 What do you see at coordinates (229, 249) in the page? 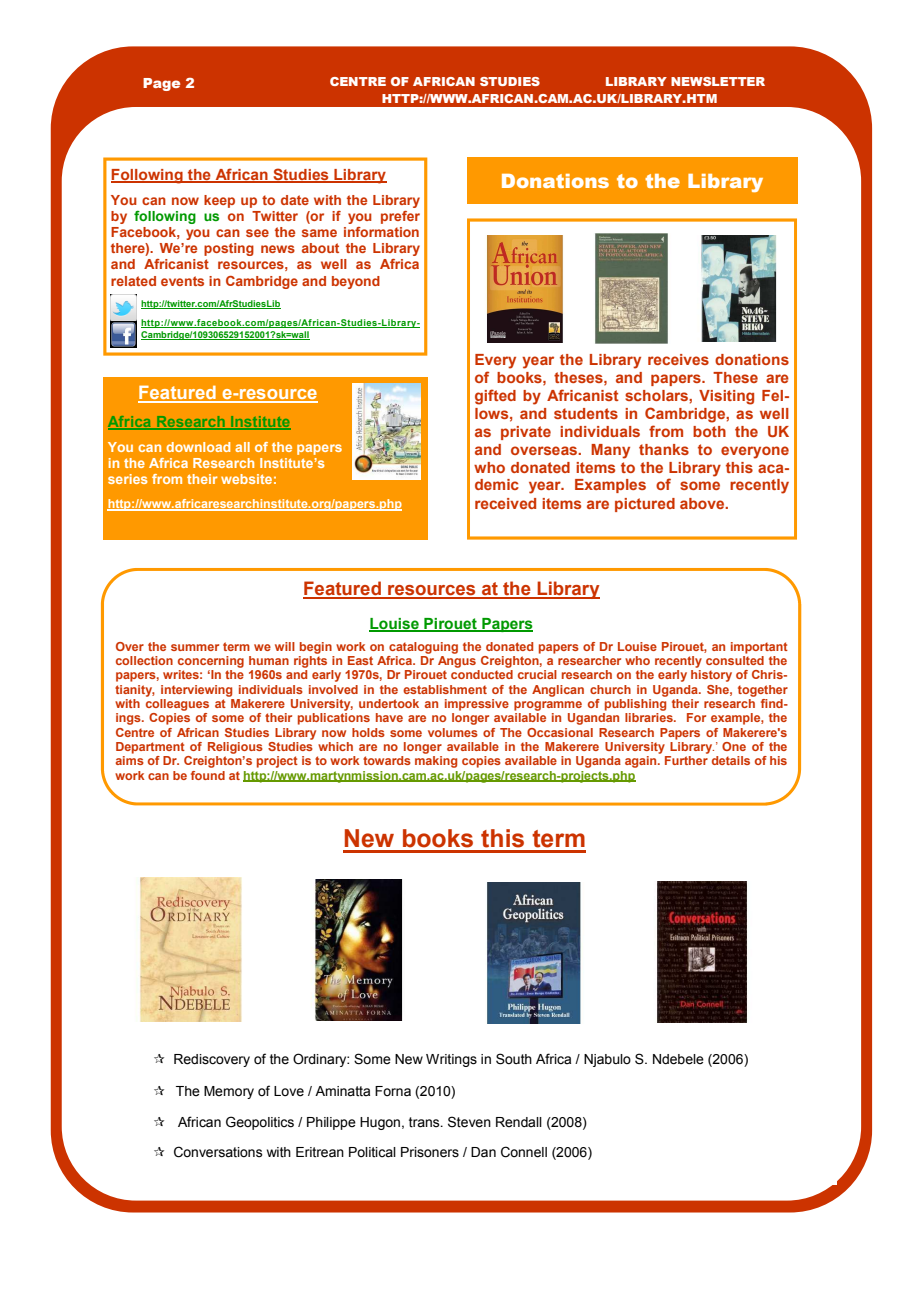
I see `posting` at bounding box center [229, 249].
